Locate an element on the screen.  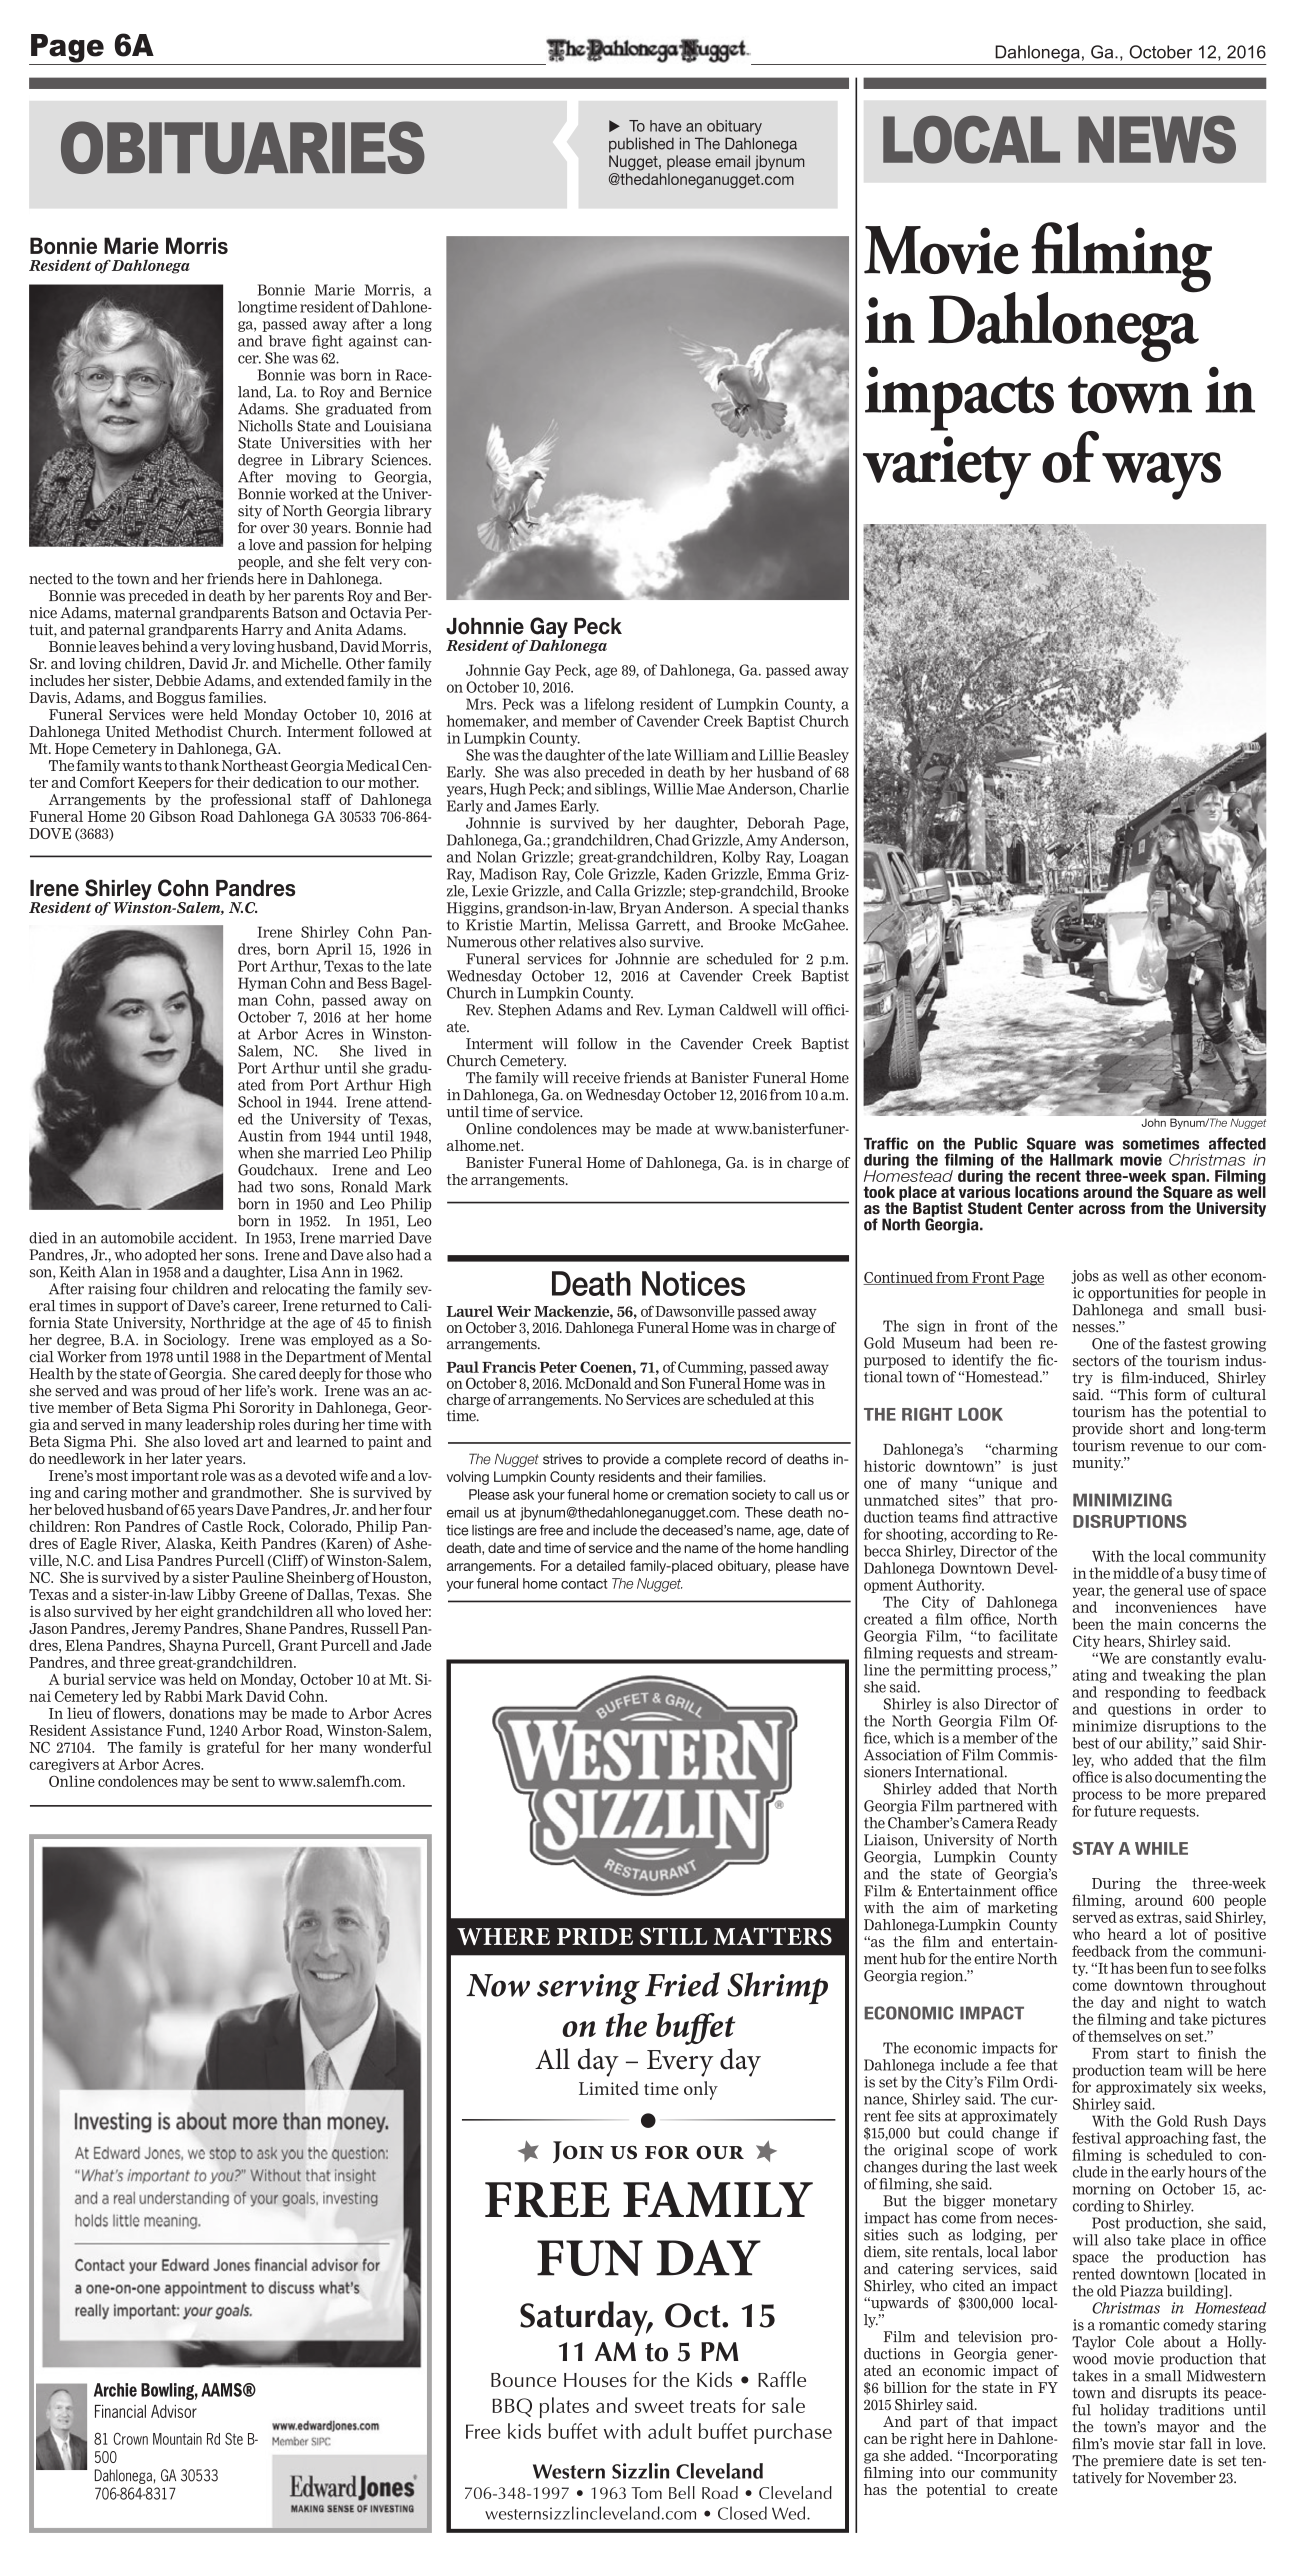
minimize is located at coordinates (1105, 1726).
